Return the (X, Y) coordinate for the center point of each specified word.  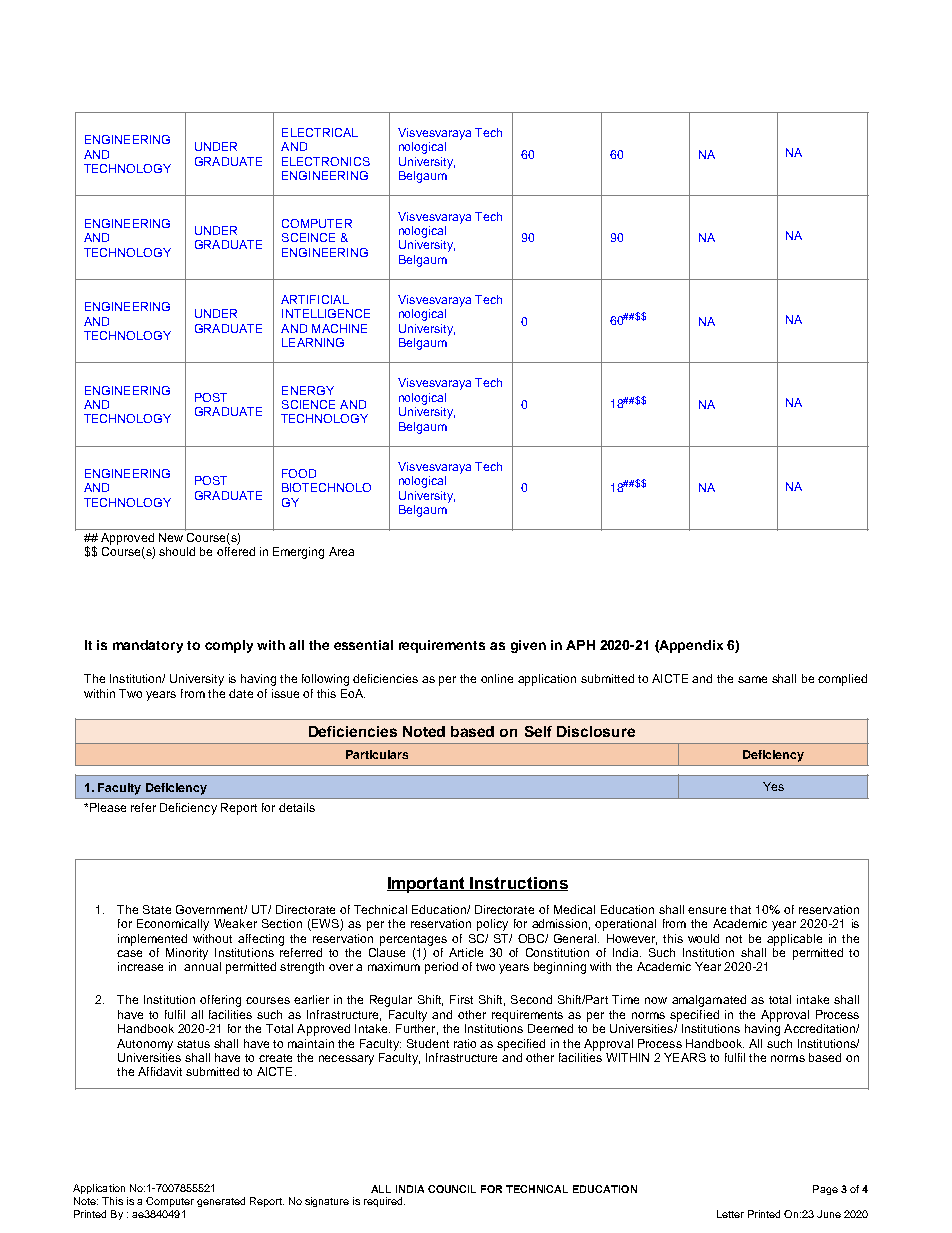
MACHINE (339, 328)
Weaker (235, 923)
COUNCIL (452, 1189)
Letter (730, 1214)
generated (221, 1202)
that (740, 909)
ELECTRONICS (326, 161)
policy (492, 925)
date (241, 693)
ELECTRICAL (320, 132)
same (752, 679)
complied (842, 680)
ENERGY (308, 390)
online (497, 678)
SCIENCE (308, 404)
